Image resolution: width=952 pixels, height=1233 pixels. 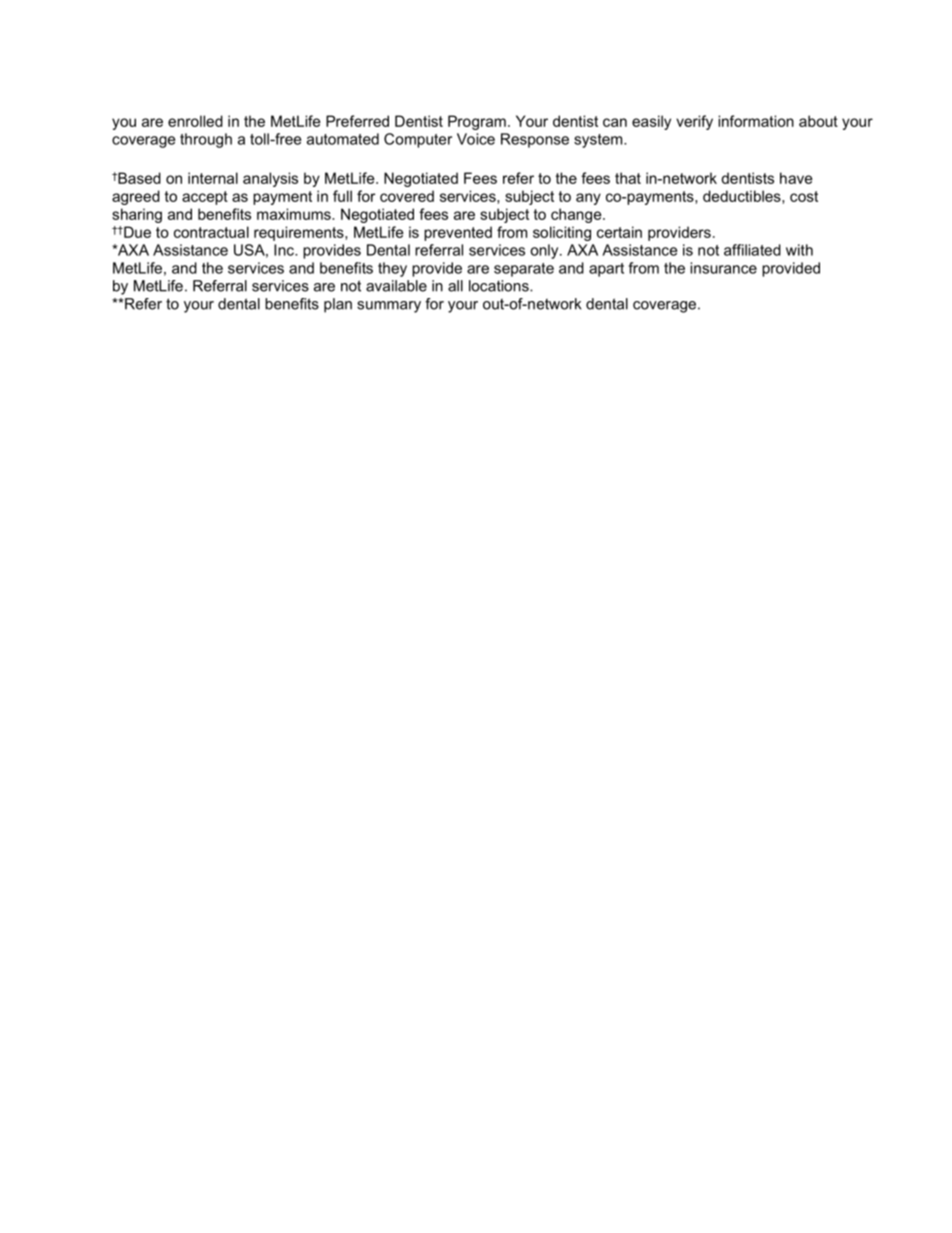 I want to click on maximums, so click(x=295, y=214).
